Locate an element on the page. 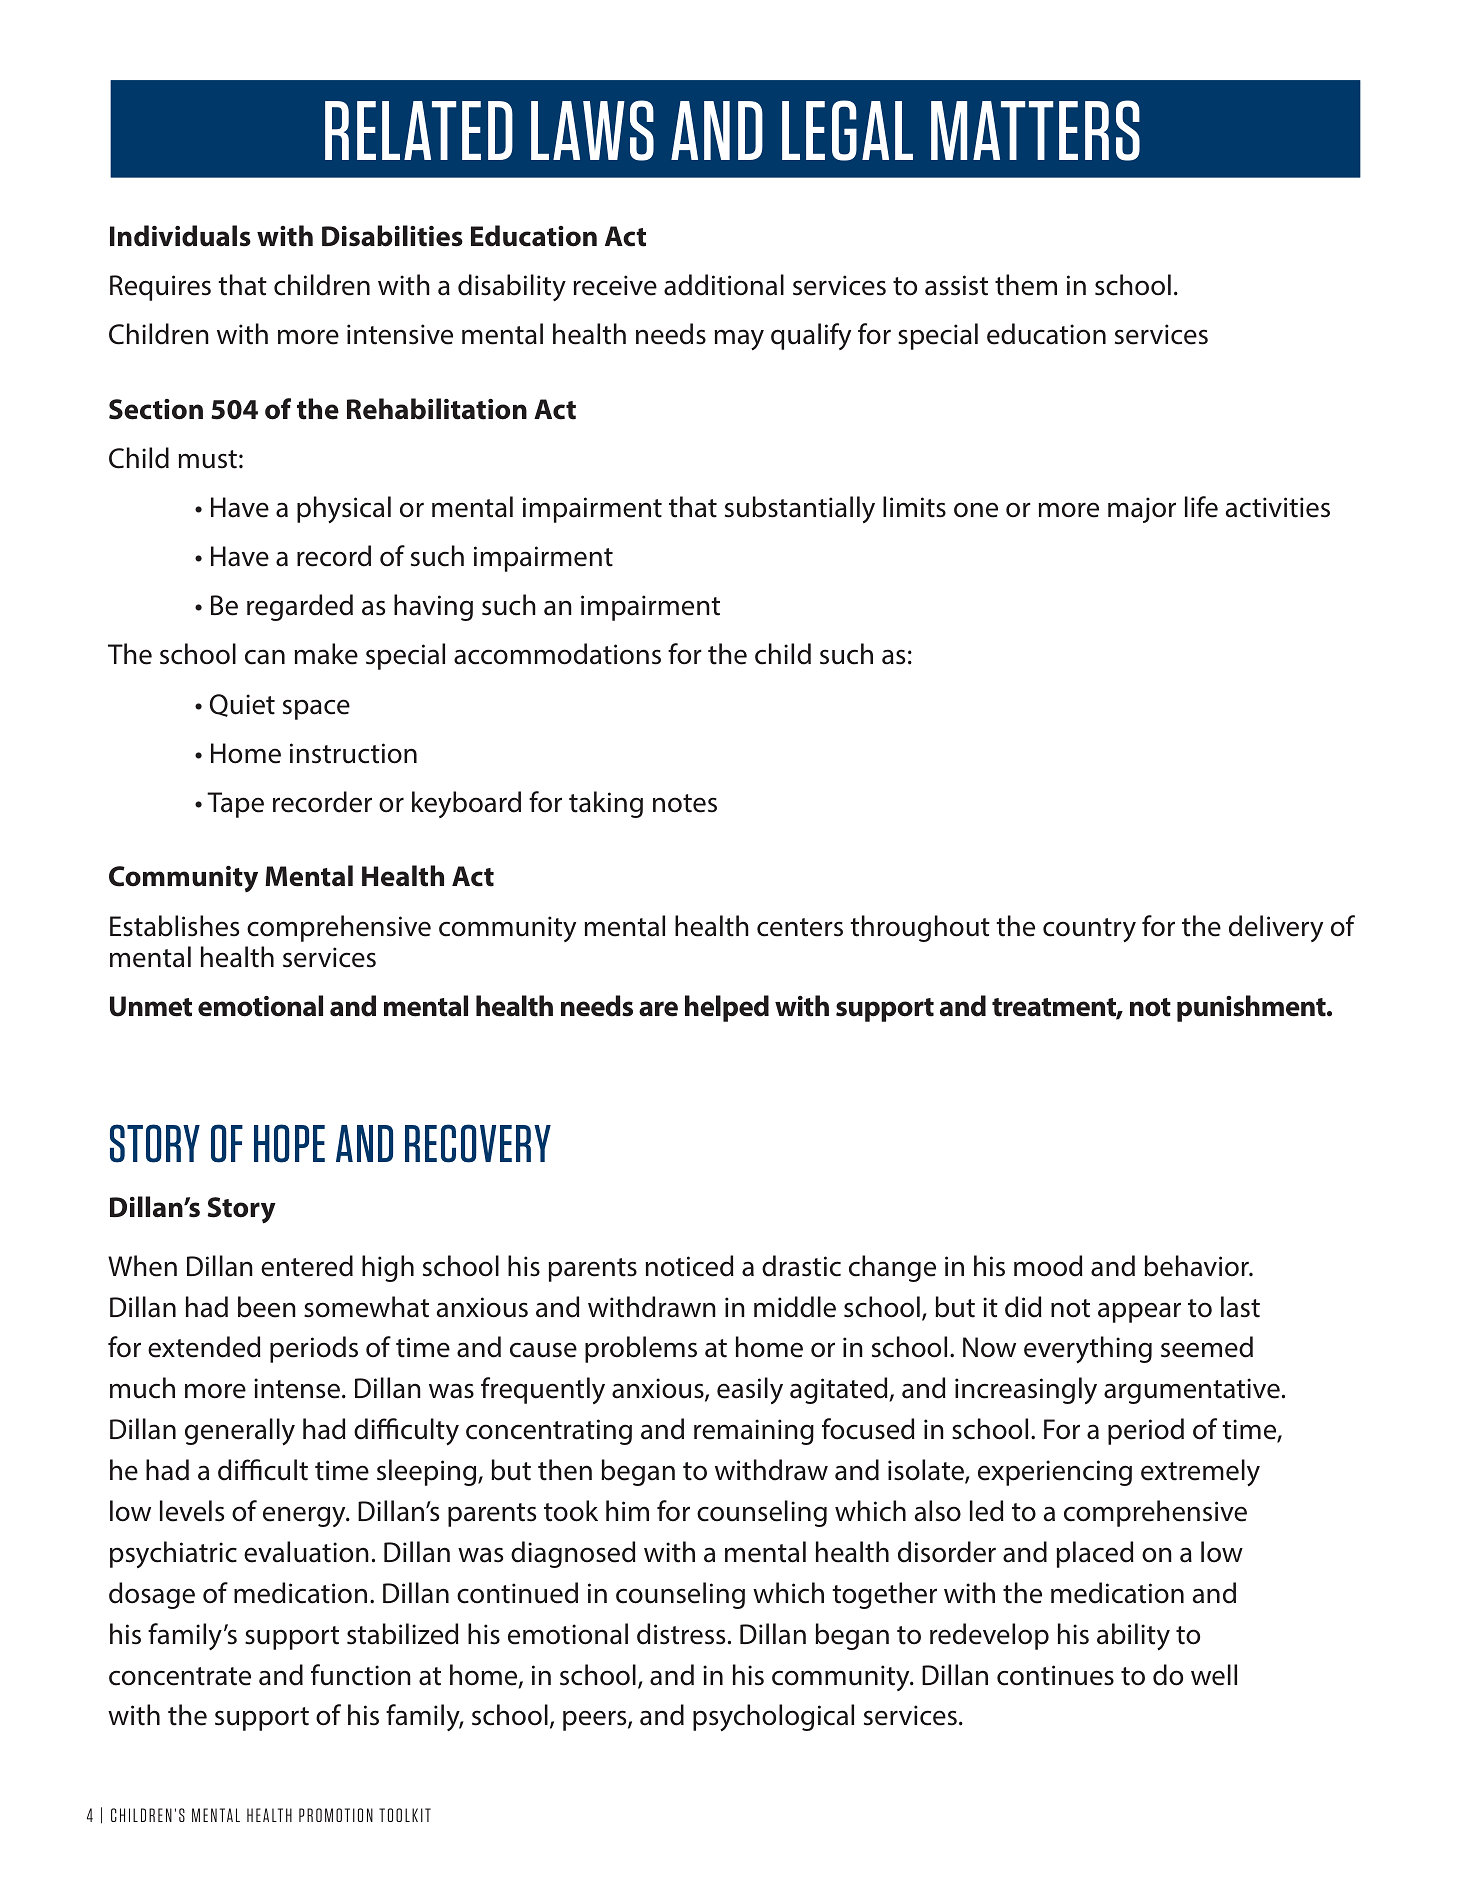 The height and width of the page is (1904, 1471). easily is located at coordinates (750, 1390).
